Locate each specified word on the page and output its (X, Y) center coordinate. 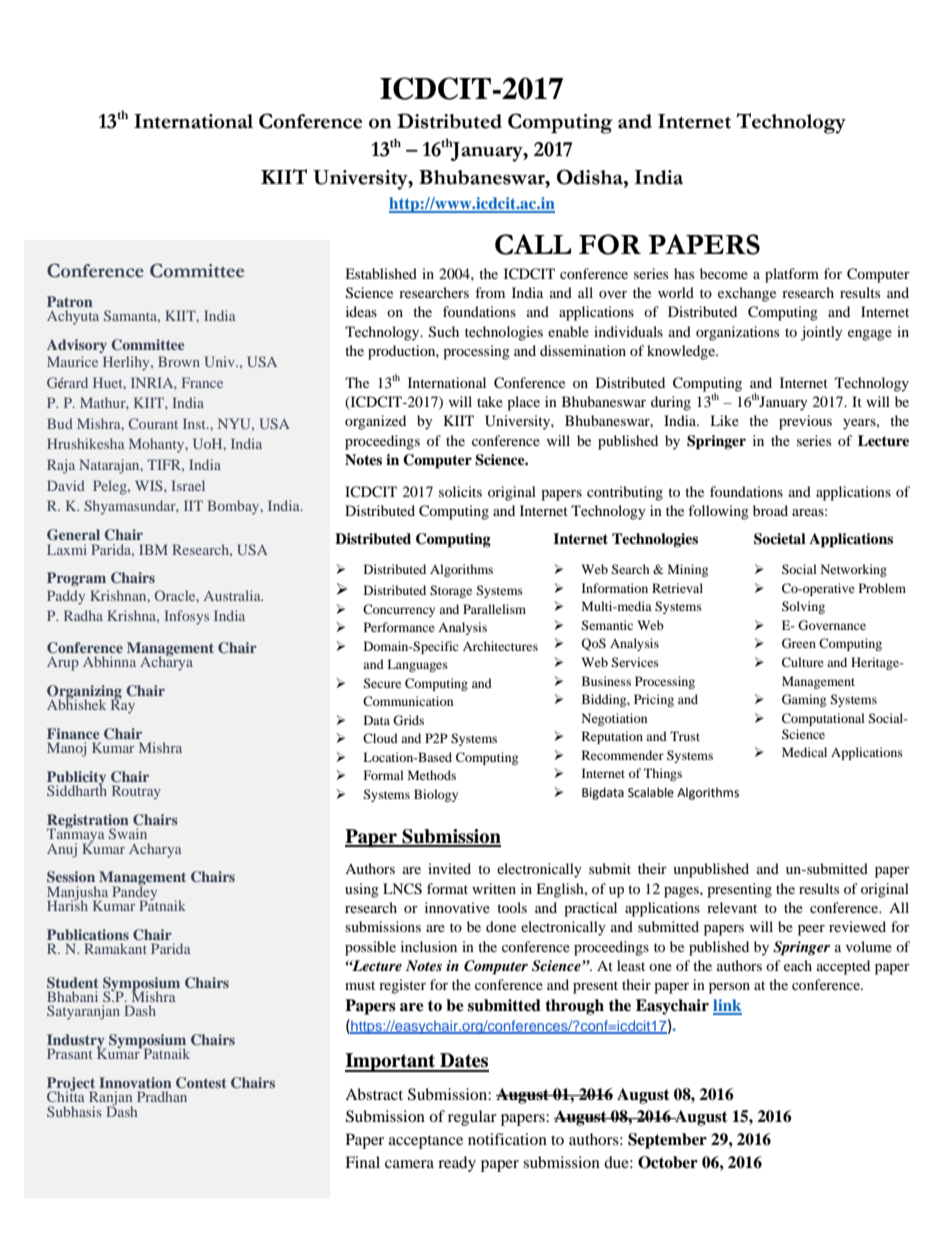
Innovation (135, 1082)
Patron (70, 301)
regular (472, 1118)
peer (811, 930)
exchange (747, 294)
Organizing (84, 693)
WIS (150, 485)
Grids (408, 720)
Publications (88, 934)
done (501, 926)
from (490, 292)
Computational (823, 719)
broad (770, 510)
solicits (460, 491)
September (667, 1141)
